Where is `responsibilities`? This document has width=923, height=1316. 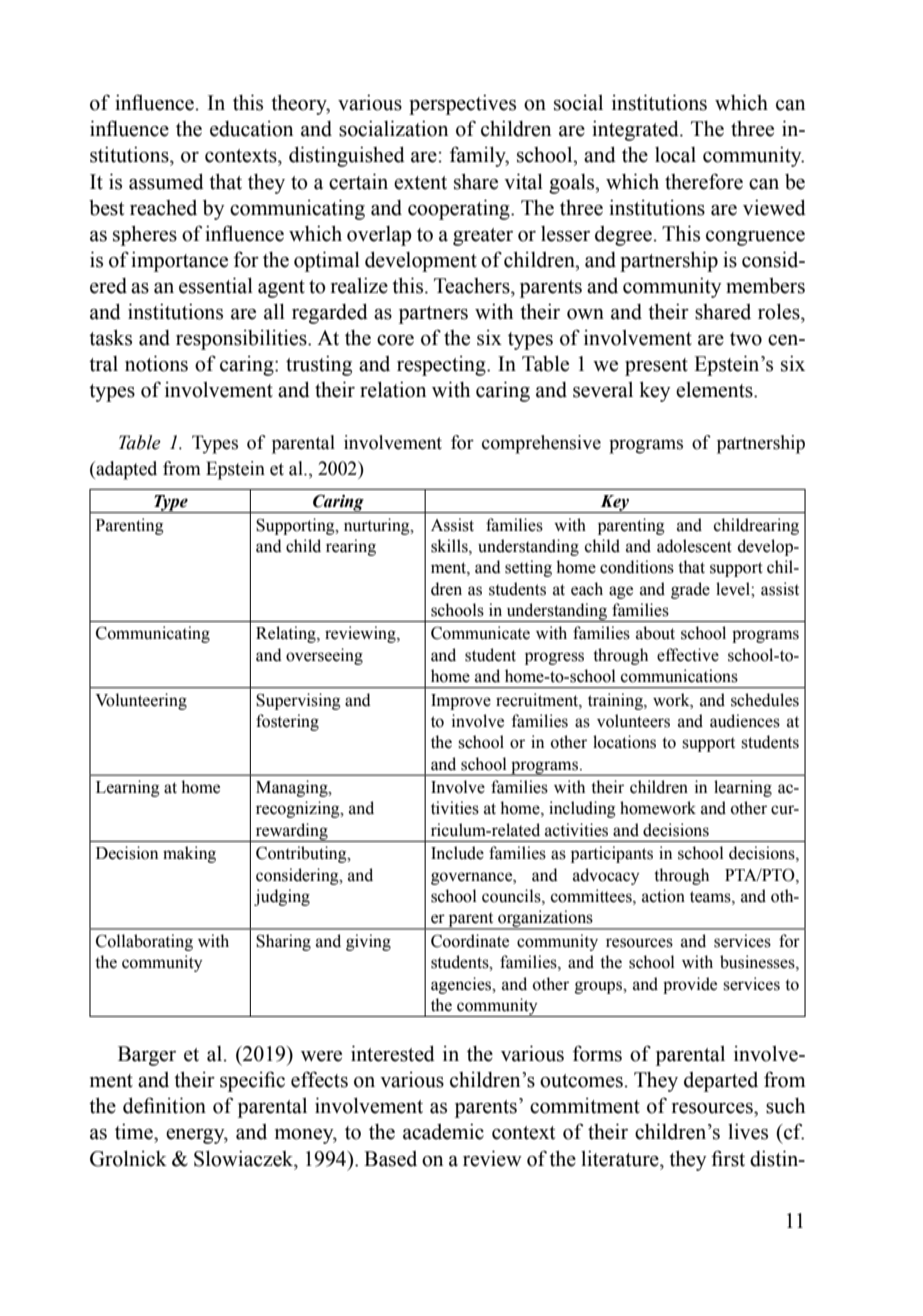
responsibilities is located at coordinates (242, 339).
